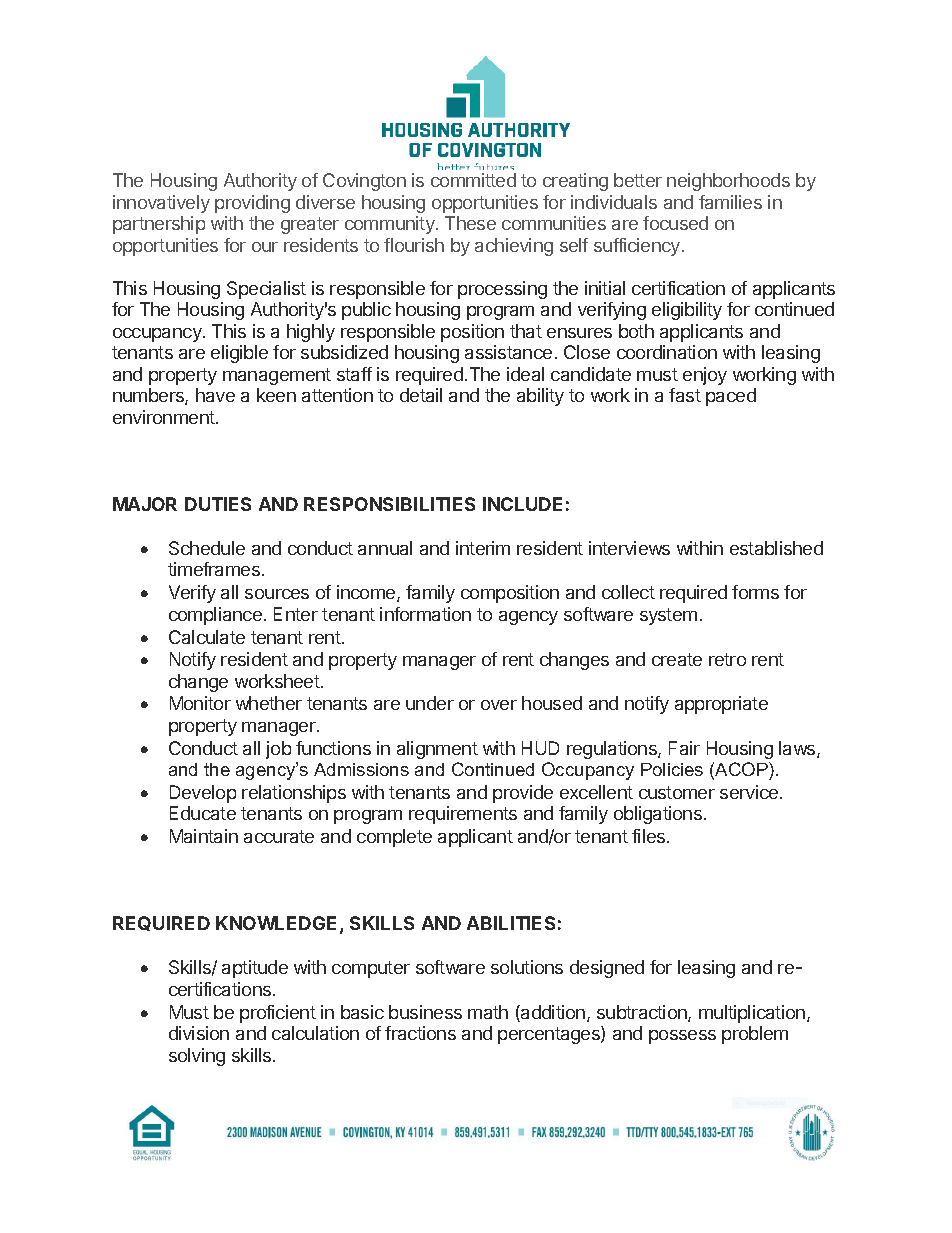 This page has width=952, height=1233. What do you see at coordinates (755, 1035) in the page?
I see `problem` at bounding box center [755, 1035].
